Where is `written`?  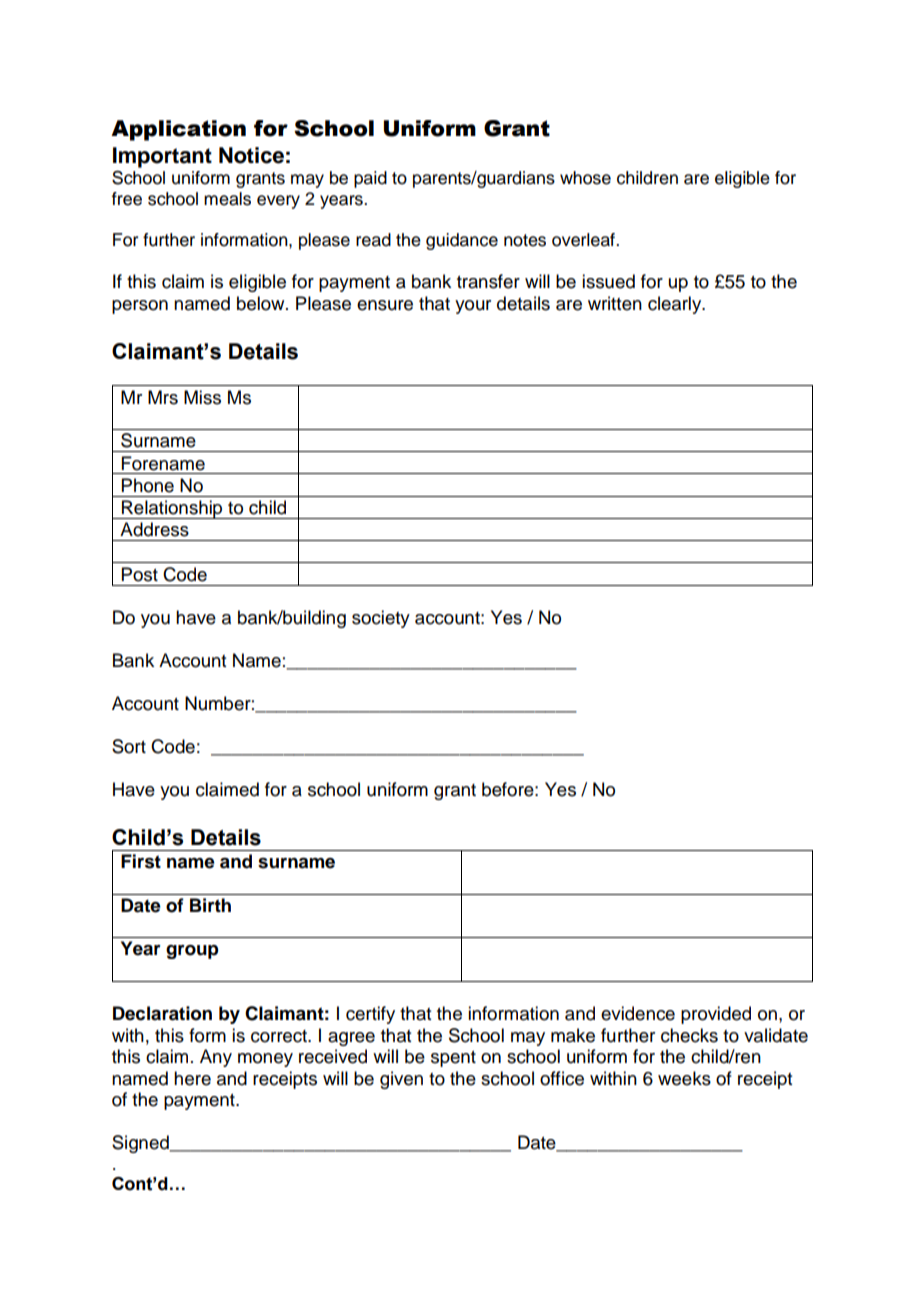 written is located at coordinates (615, 303).
